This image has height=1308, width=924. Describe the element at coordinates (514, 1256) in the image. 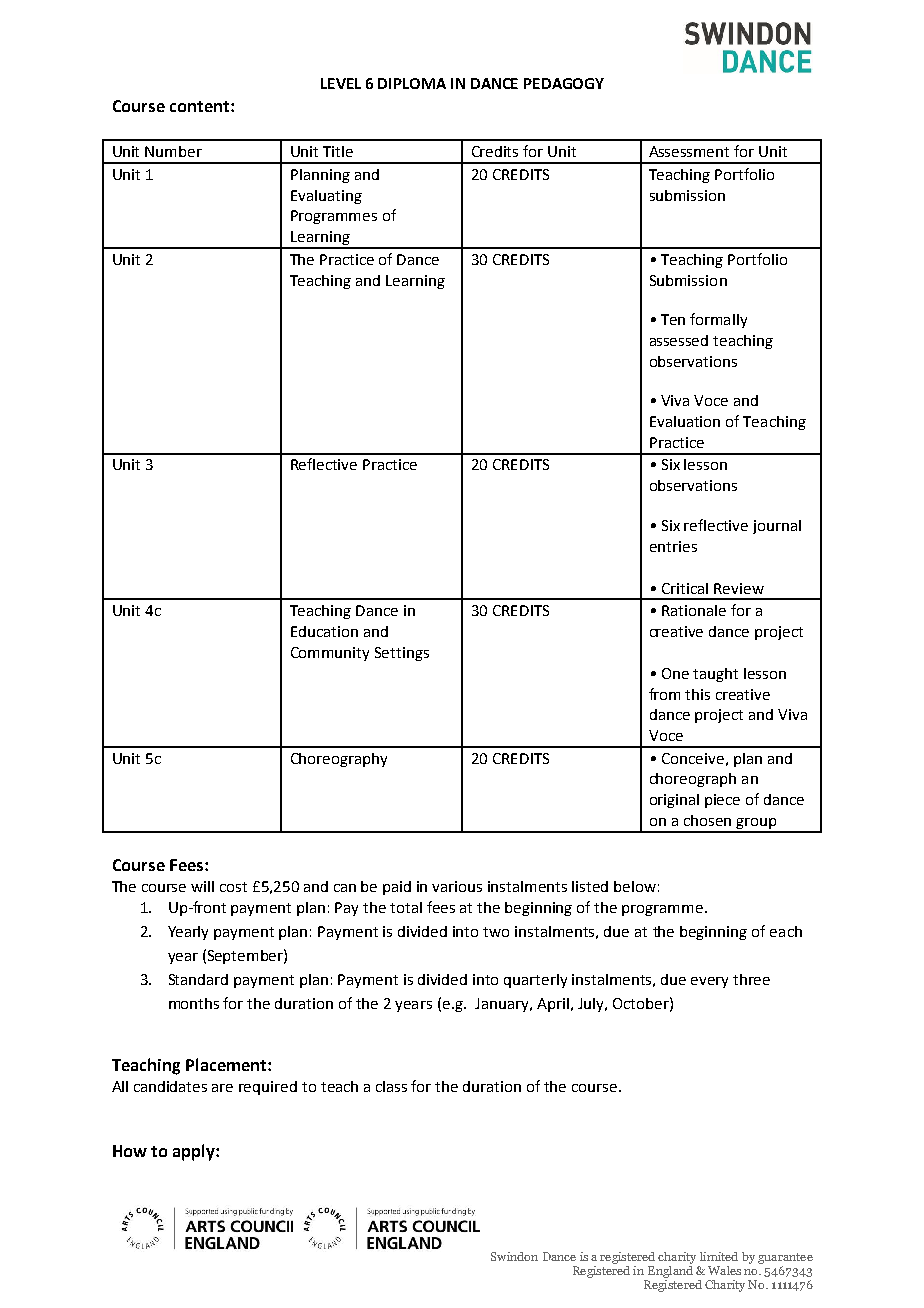

I see `Swindon` at that location.
